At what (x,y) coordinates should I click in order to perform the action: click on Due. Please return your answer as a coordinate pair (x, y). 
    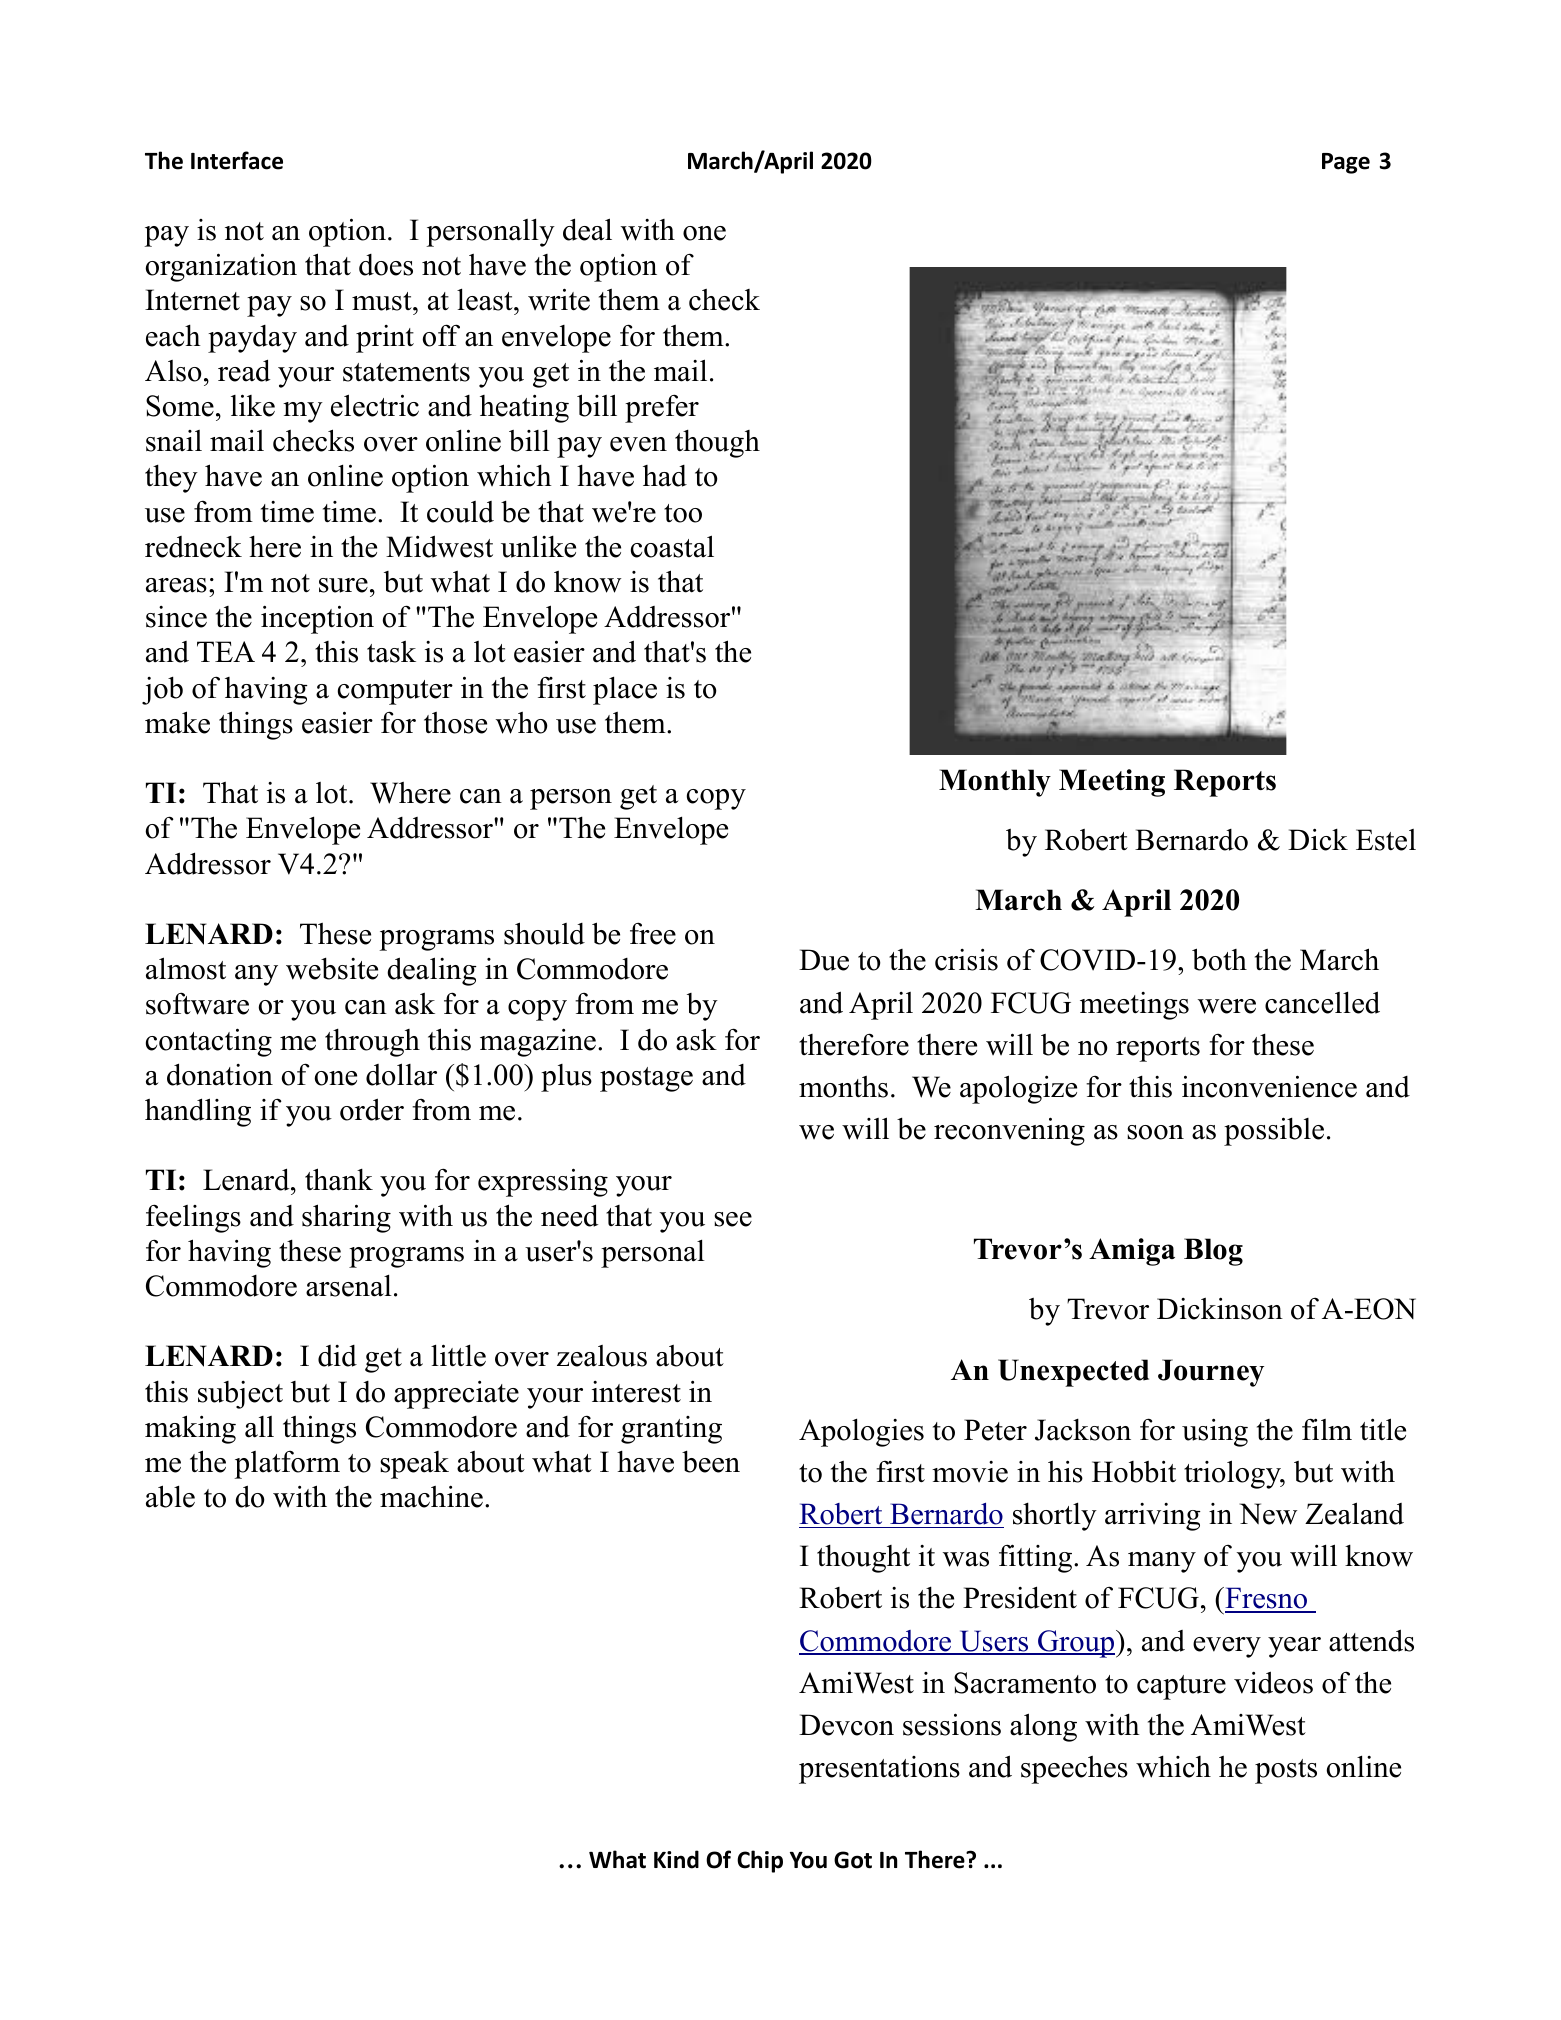
    Looking at the image, I should click on (824, 960).
